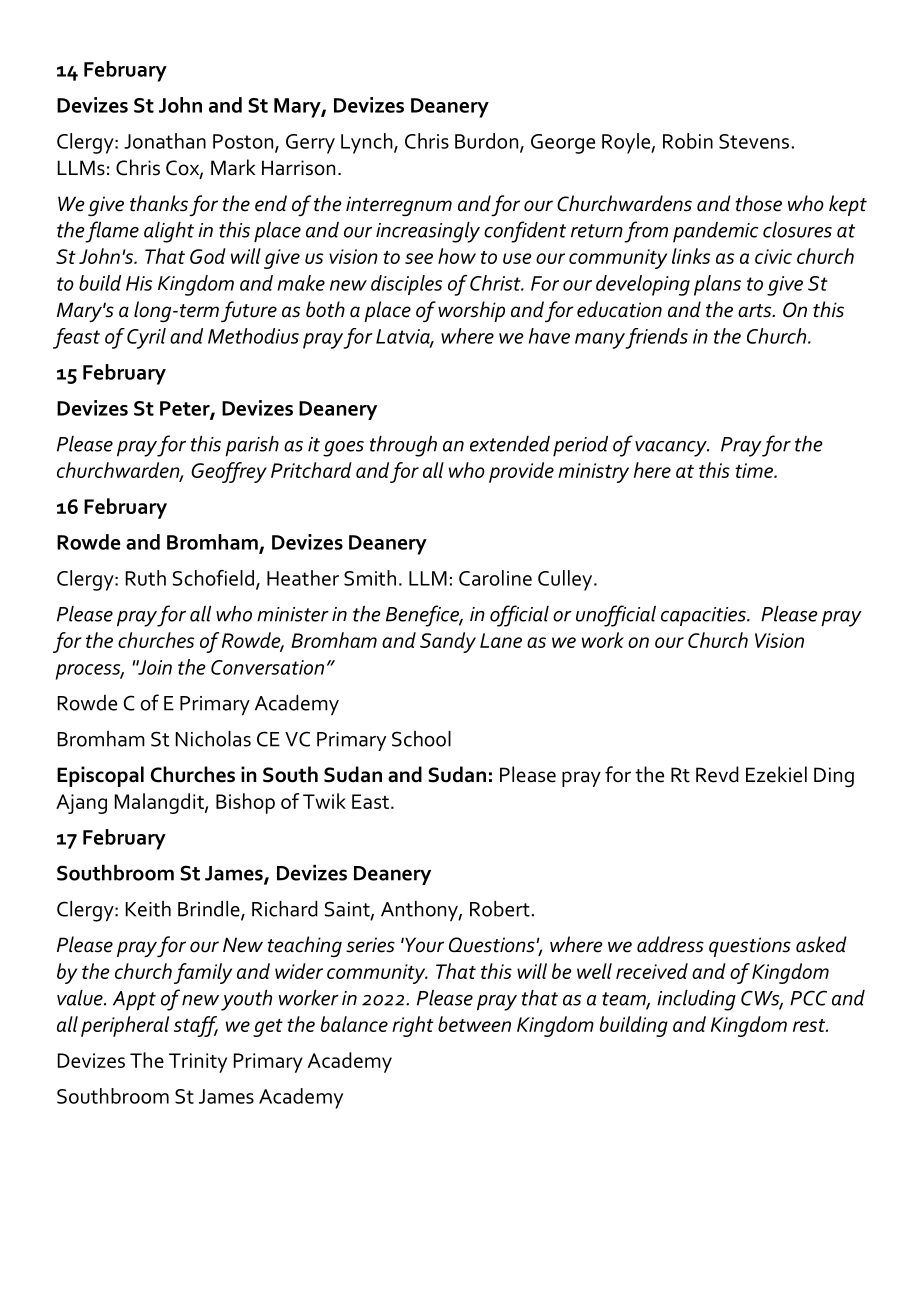 The width and height of the image is (924, 1308). Describe the element at coordinates (488, 142) in the image. I see `Burdon` at that location.
